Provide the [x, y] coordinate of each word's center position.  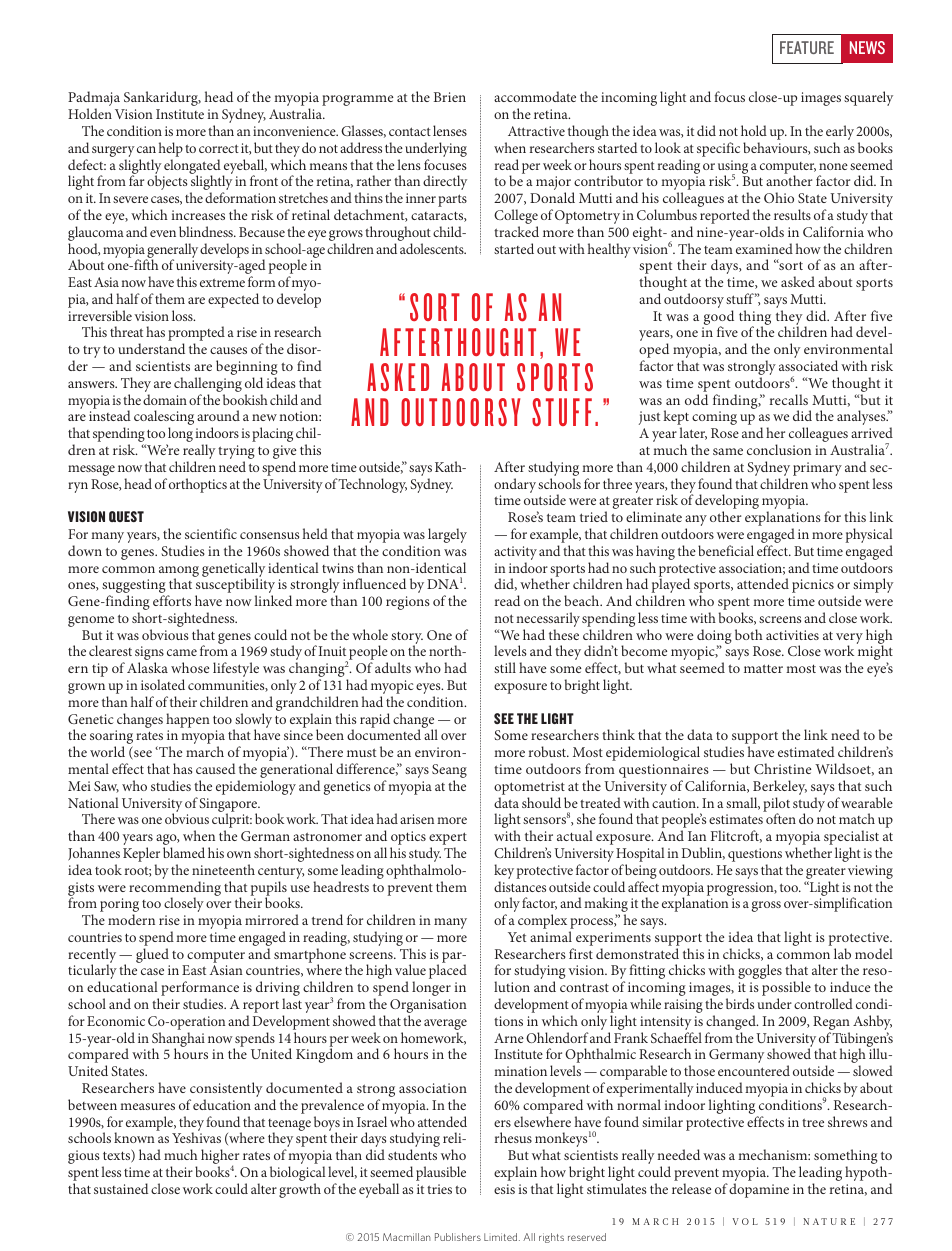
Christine [782, 768]
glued [152, 955]
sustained [121, 1188]
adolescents [433, 248]
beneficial [726, 550]
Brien [450, 97]
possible [786, 990]
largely [447, 535]
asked [798, 281]
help [171, 149]
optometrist [529, 788]
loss [183, 315]
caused [215, 768]
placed [448, 971]
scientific [211, 533]
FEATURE [807, 47]
